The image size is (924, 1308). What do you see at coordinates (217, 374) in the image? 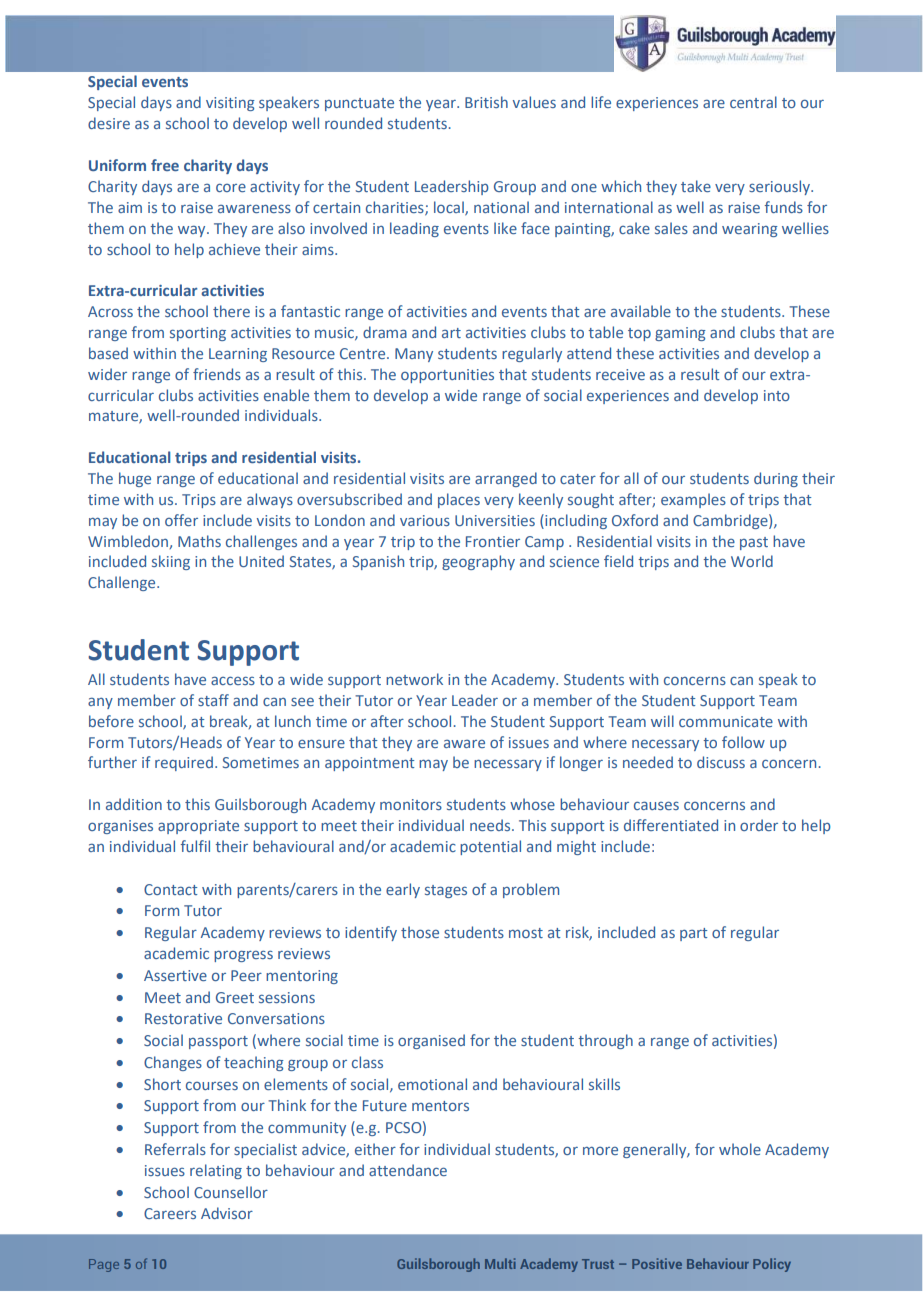
I see `friends` at bounding box center [217, 374].
